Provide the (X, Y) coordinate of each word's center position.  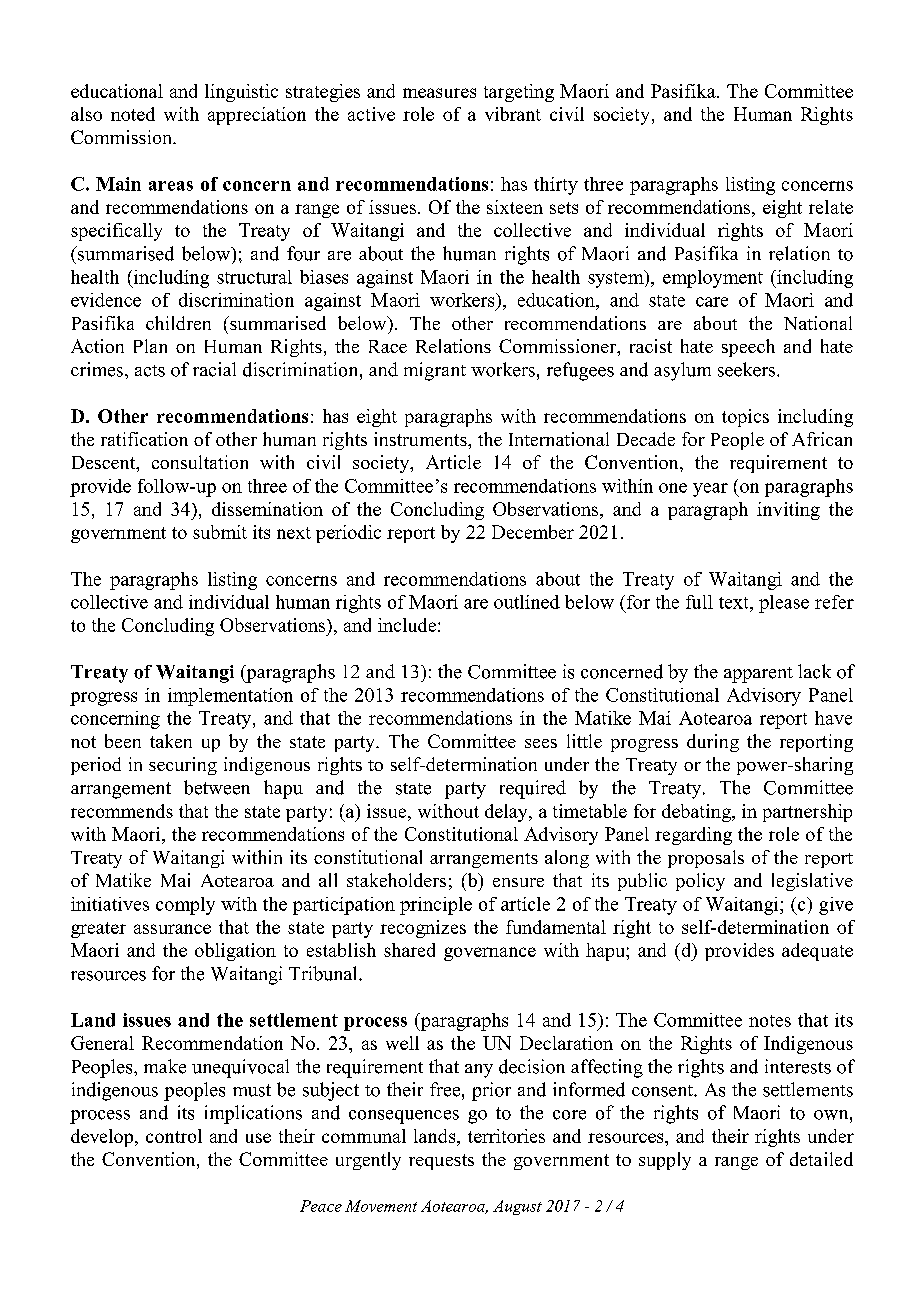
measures (439, 93)
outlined (527, 602)
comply (185, 906)
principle (436, 906)
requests (441, 1162)
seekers (748, 369)
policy (700, 882)
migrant (435, 371)
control (174, 1136)
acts (150, 371)
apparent (758, 675)
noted (133, 114)
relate (831, 207)
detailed (821, 1159)
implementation (230, 697)
